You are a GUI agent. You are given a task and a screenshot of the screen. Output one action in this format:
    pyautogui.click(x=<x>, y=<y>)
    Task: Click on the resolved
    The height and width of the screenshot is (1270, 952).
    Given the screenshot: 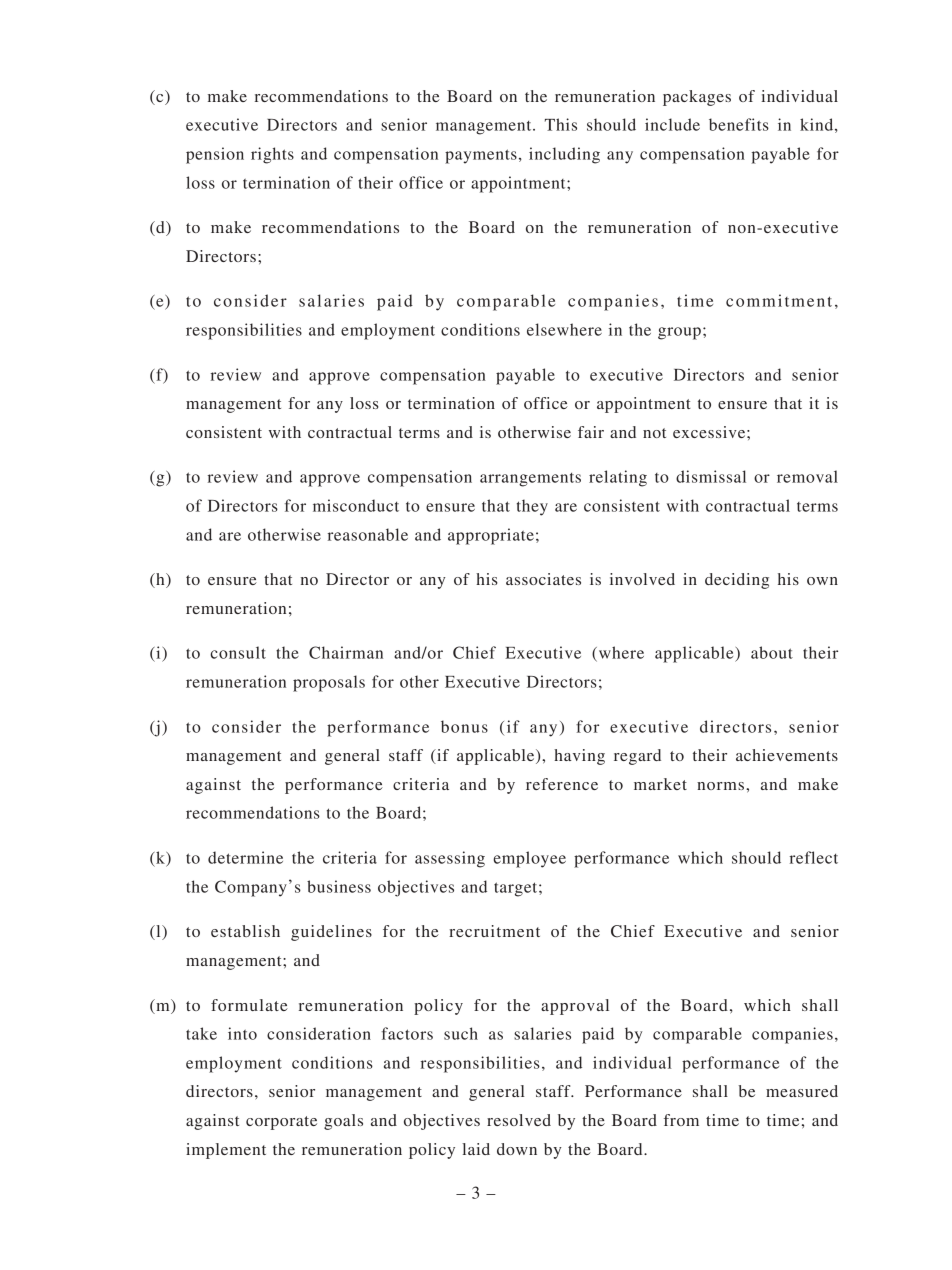 What is the action you would take?
    pyautogui.click(x=519, y=1120)
